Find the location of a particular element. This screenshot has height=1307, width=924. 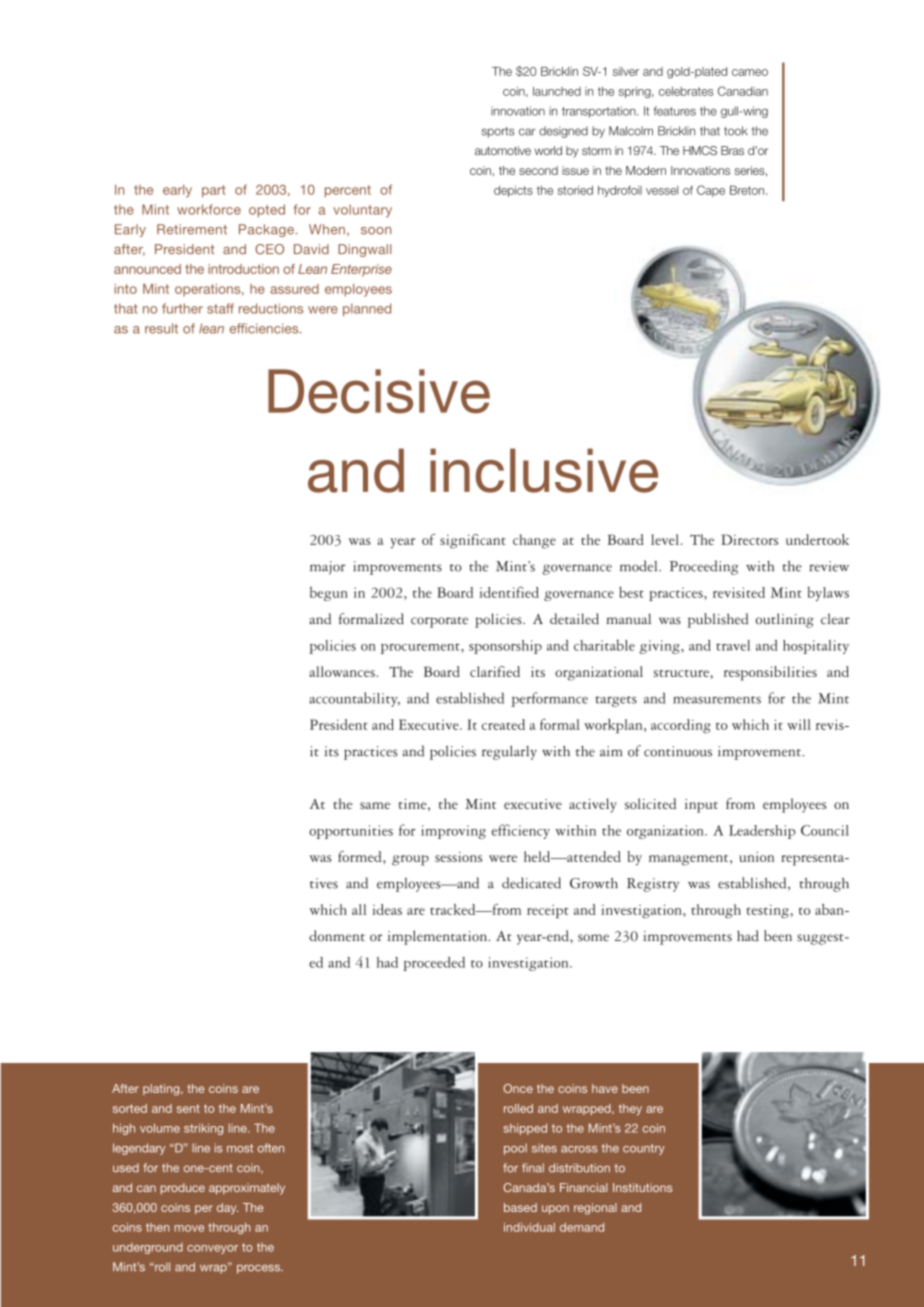

conveyor is located at coordinates (212, 1249).
